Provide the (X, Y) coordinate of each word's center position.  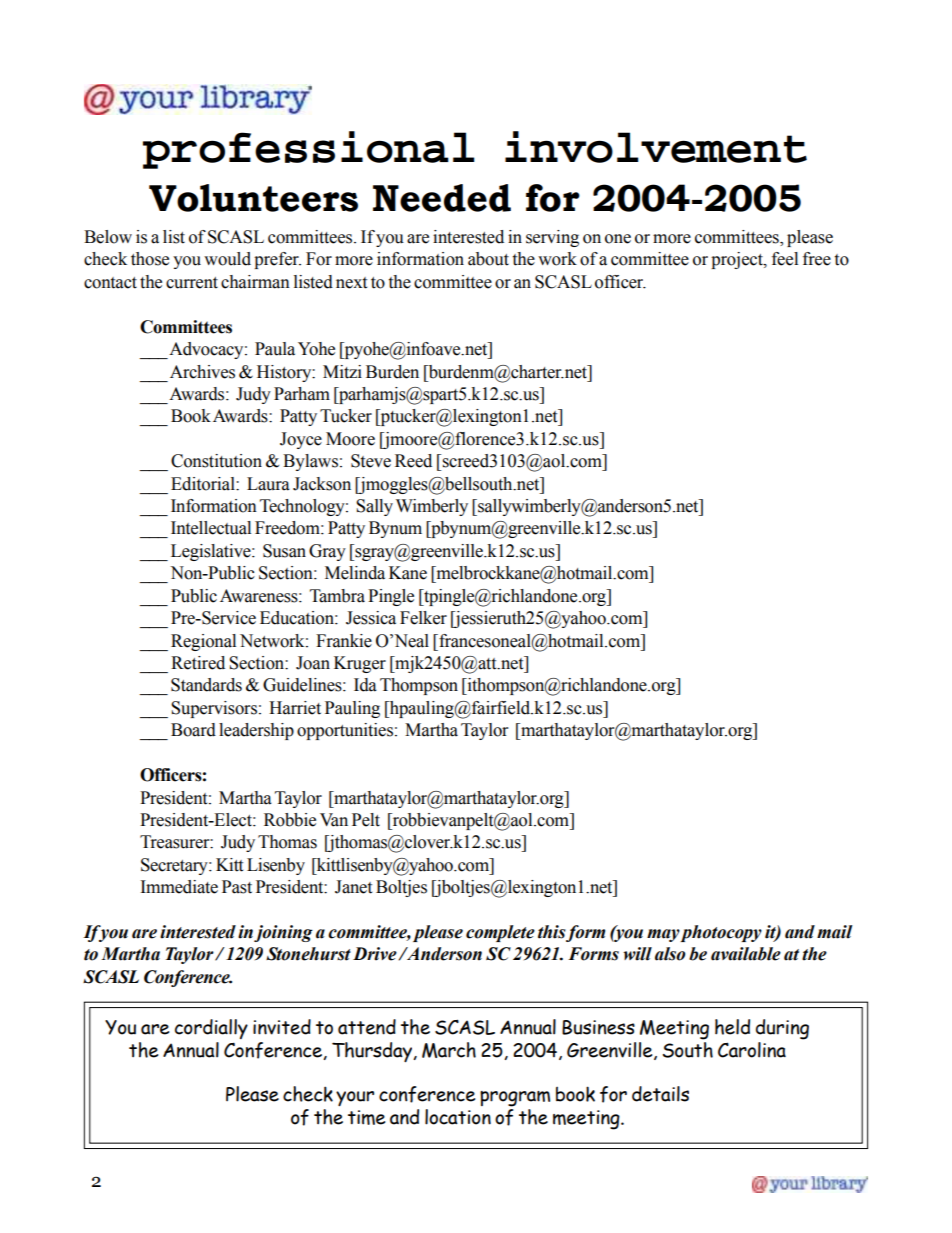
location (458, 1117)
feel (785, 259)
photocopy (721, 933)
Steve (371, 461)
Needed (442, 198)
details (660, 1094)
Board (193, 730)
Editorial (204, 484)
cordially (211, 1029)
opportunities (345, 731)
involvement (656, 147)
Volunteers (253, 198)
